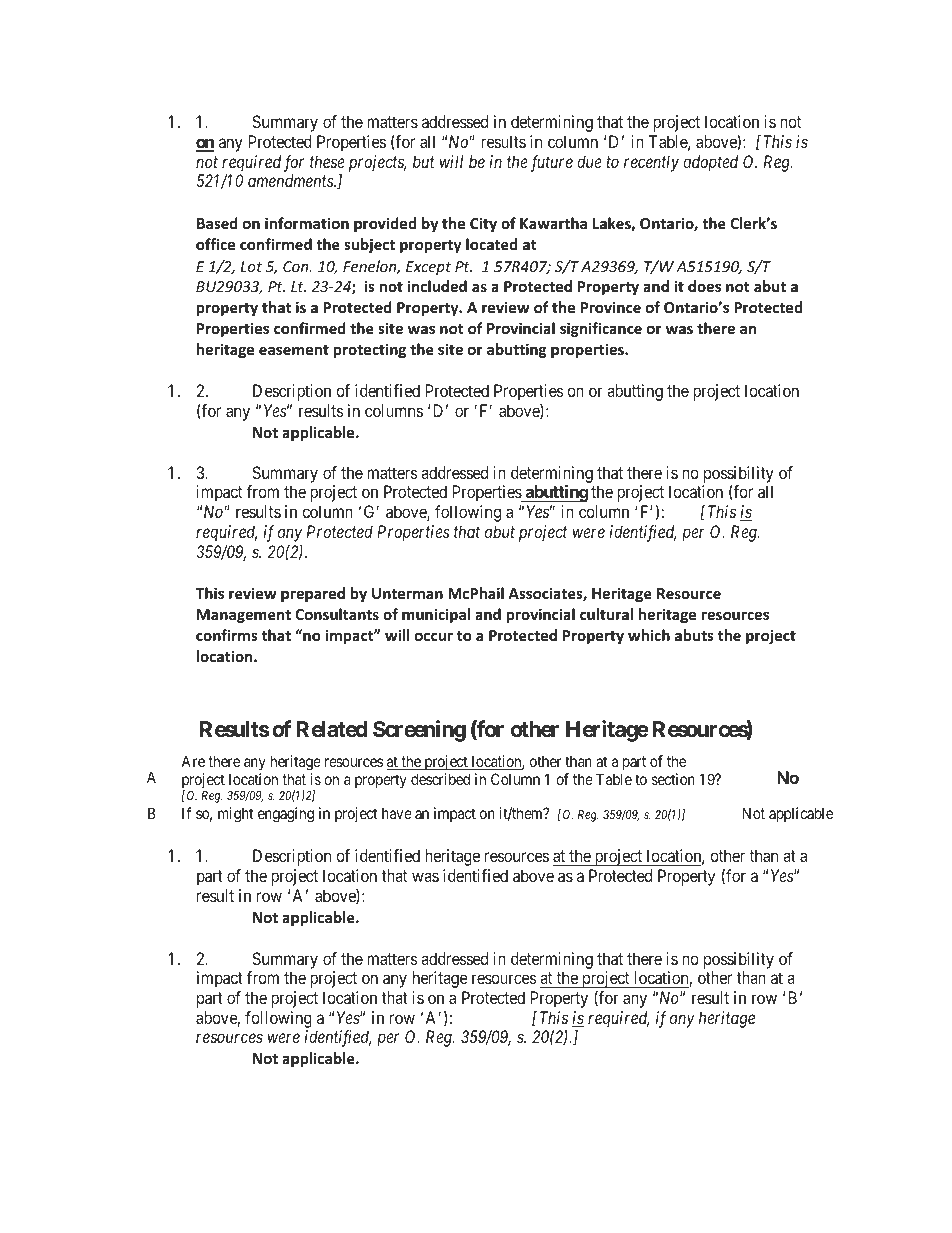 The width and height of the screenshot is (952, 1233). I want to click on cultural, so click(606, 614).
